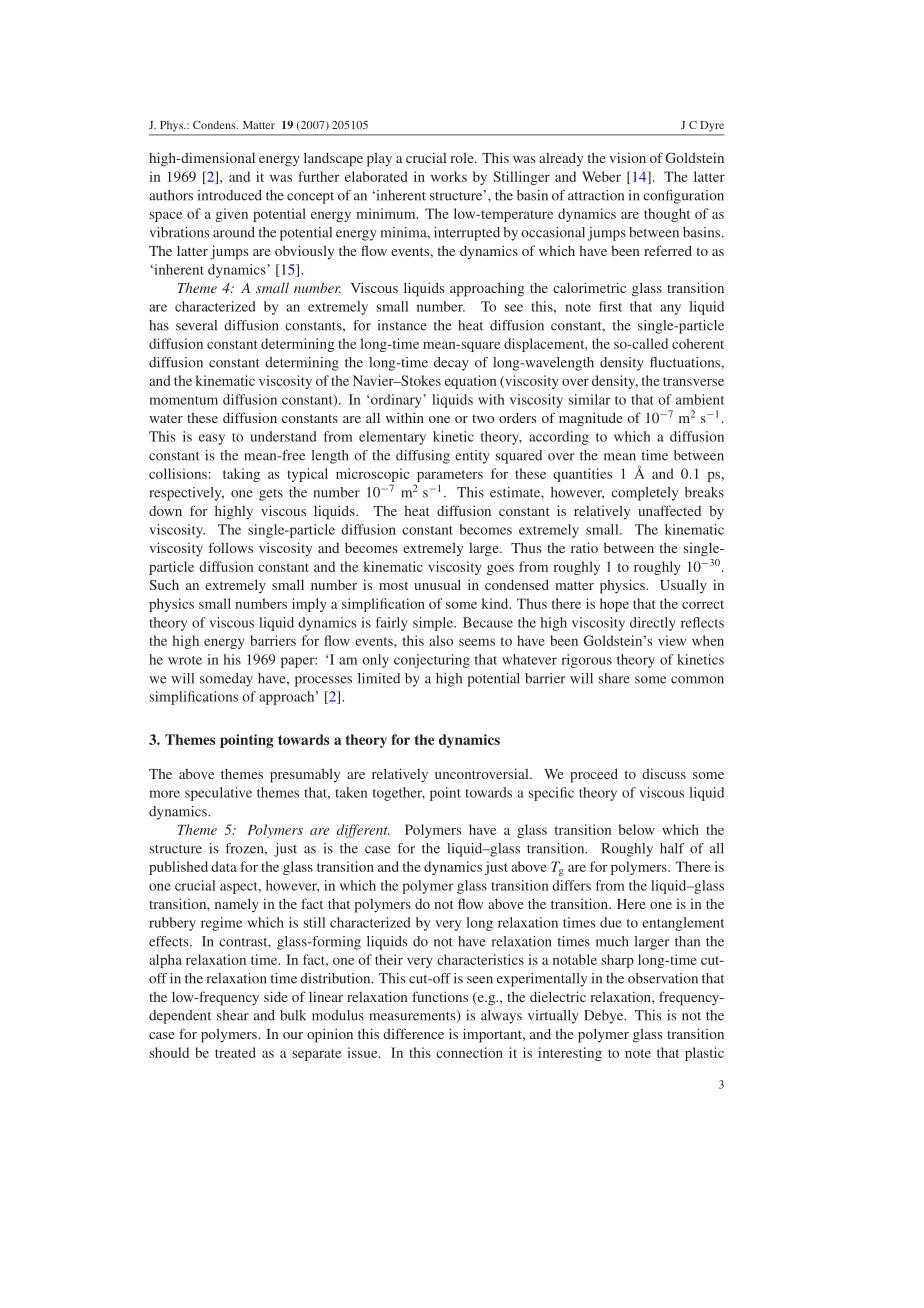  I want to click on similar, so click(590, 399).
